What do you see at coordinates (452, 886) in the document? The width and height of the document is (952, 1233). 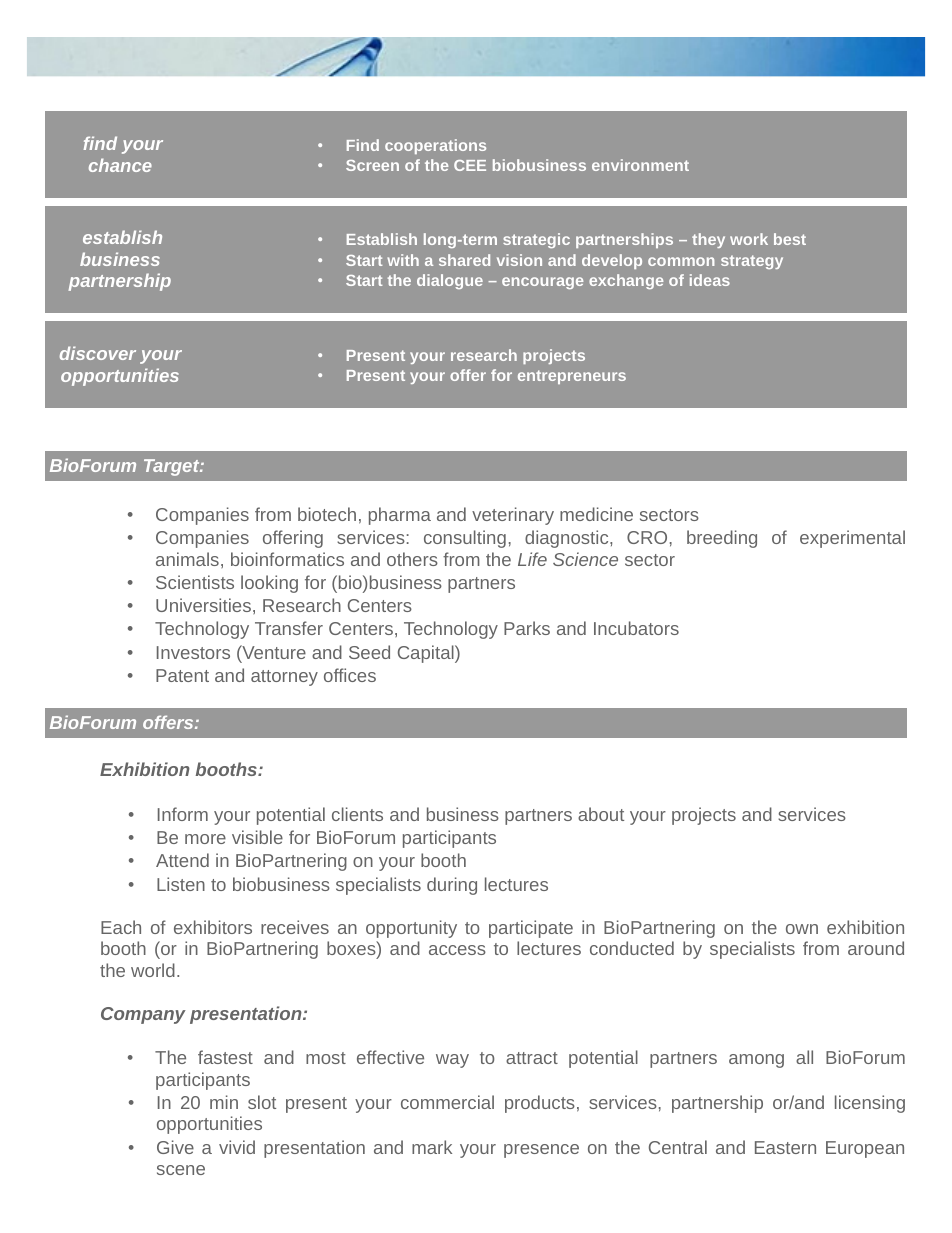 I see `during` at bounding box center [452, 886].
